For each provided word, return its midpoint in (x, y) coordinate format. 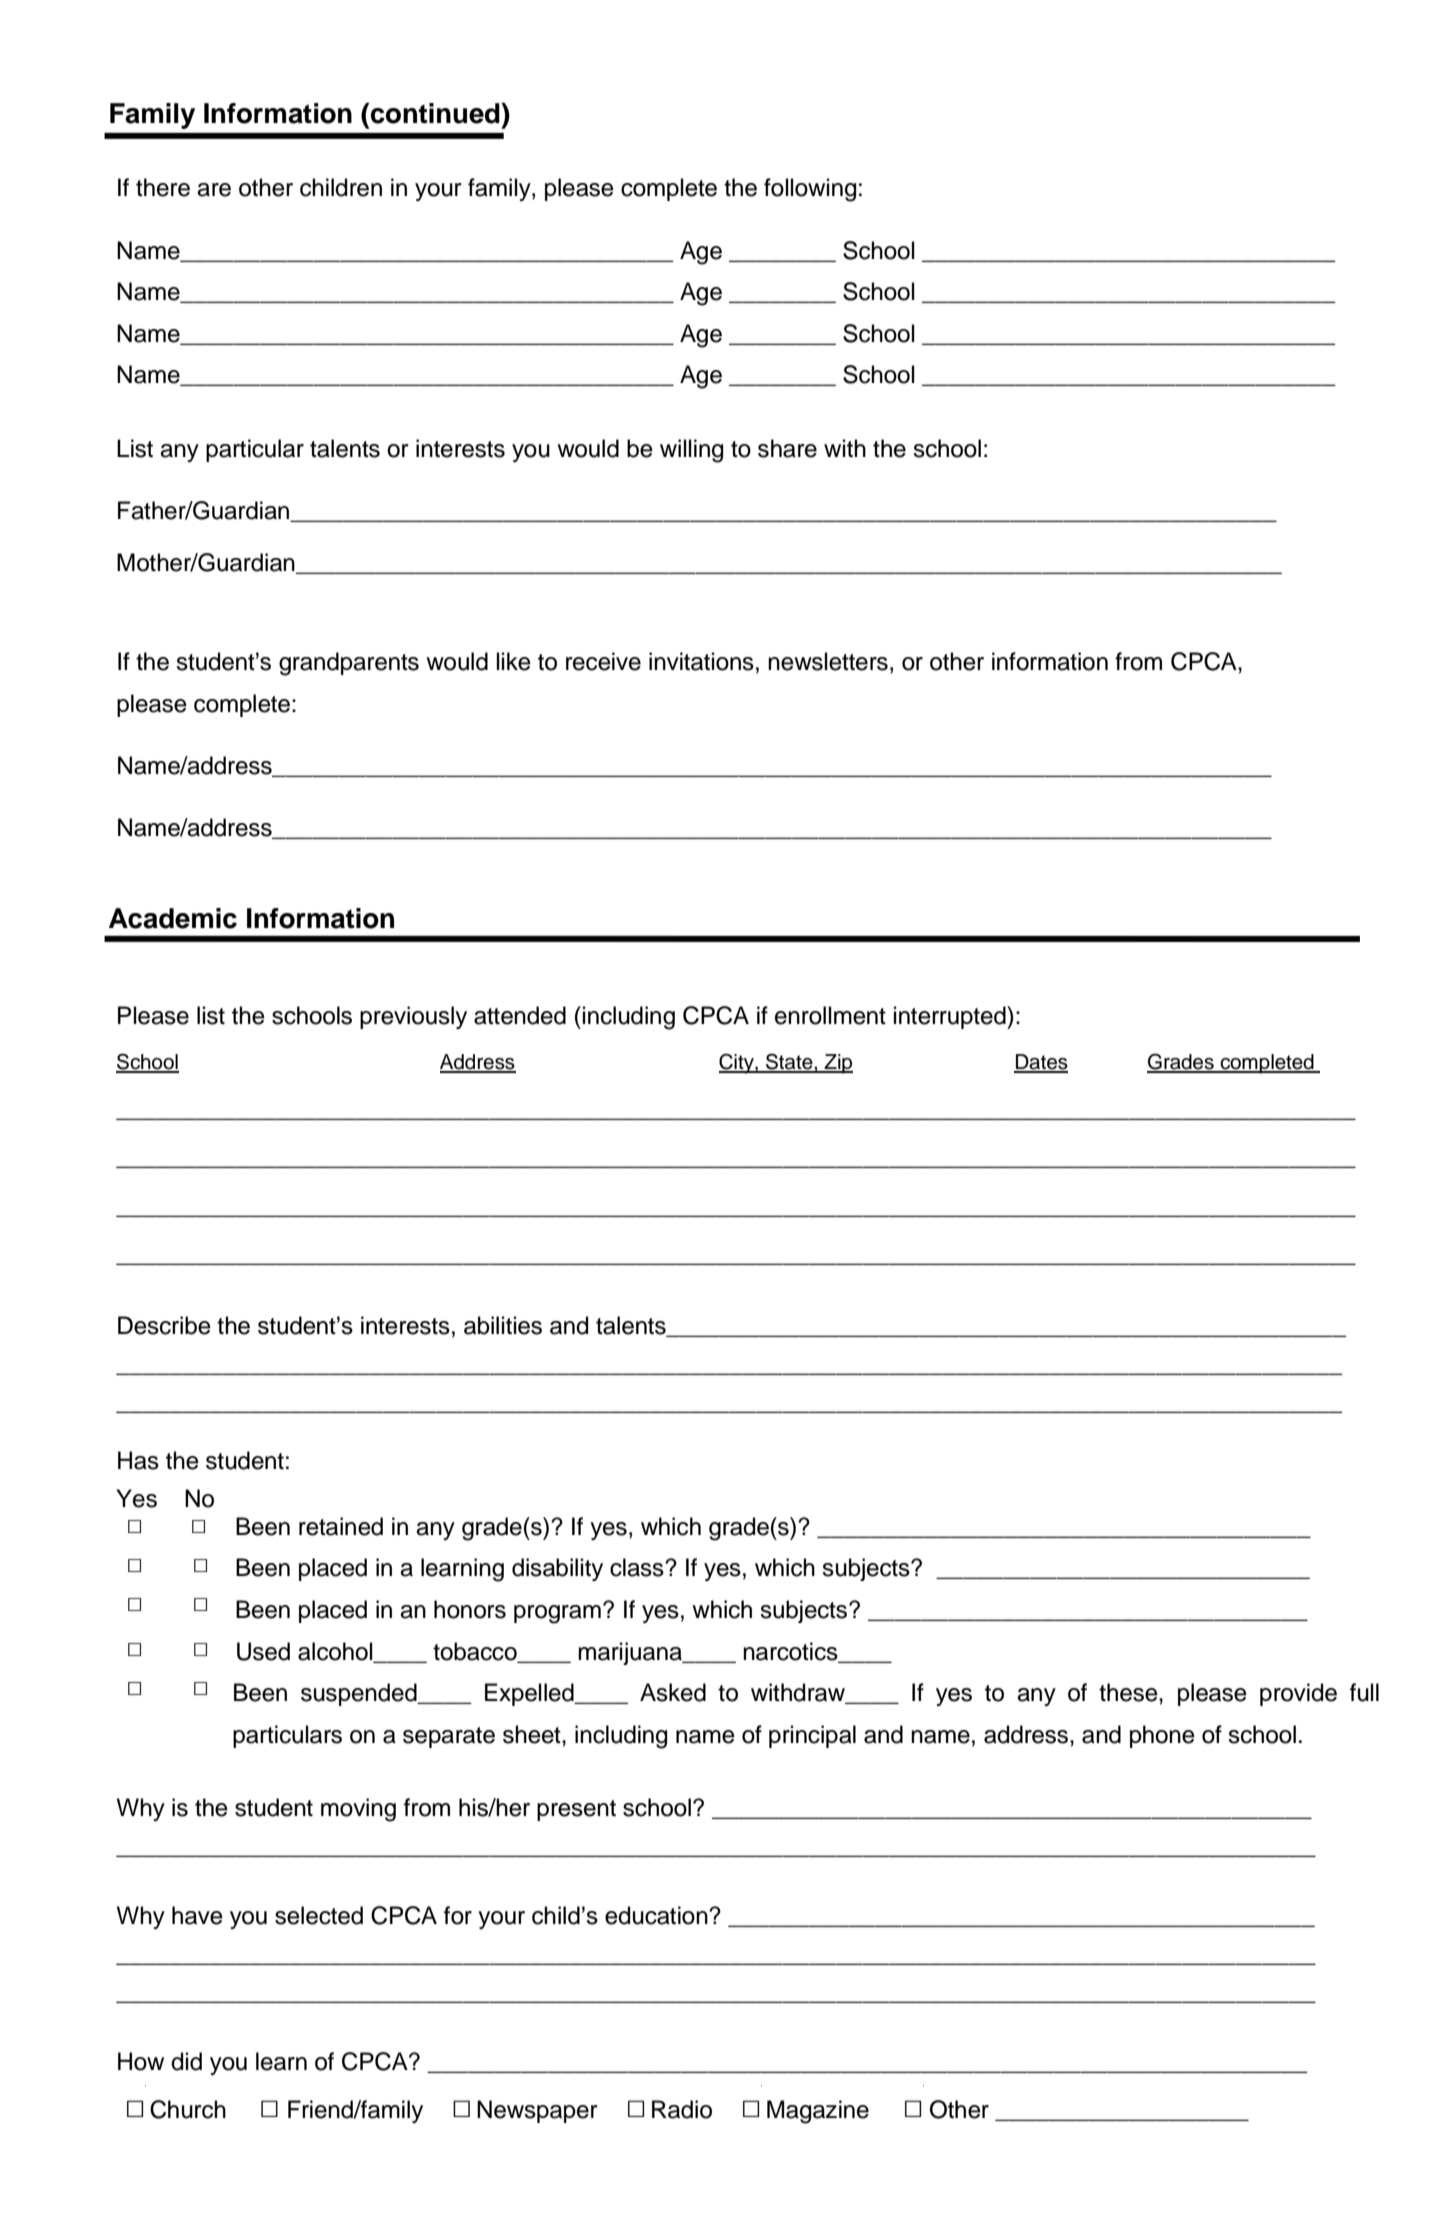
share (787, 448)
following (810, 190)
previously (413, 1017)
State (789, 1062)
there (163, 187)
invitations (701, 661)
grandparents (349, 664)
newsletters (828, 661)
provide (1298, 1694)
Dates (1041, 1063)
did (186, 2061)
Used (263, 1651)
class (638, 1567)
